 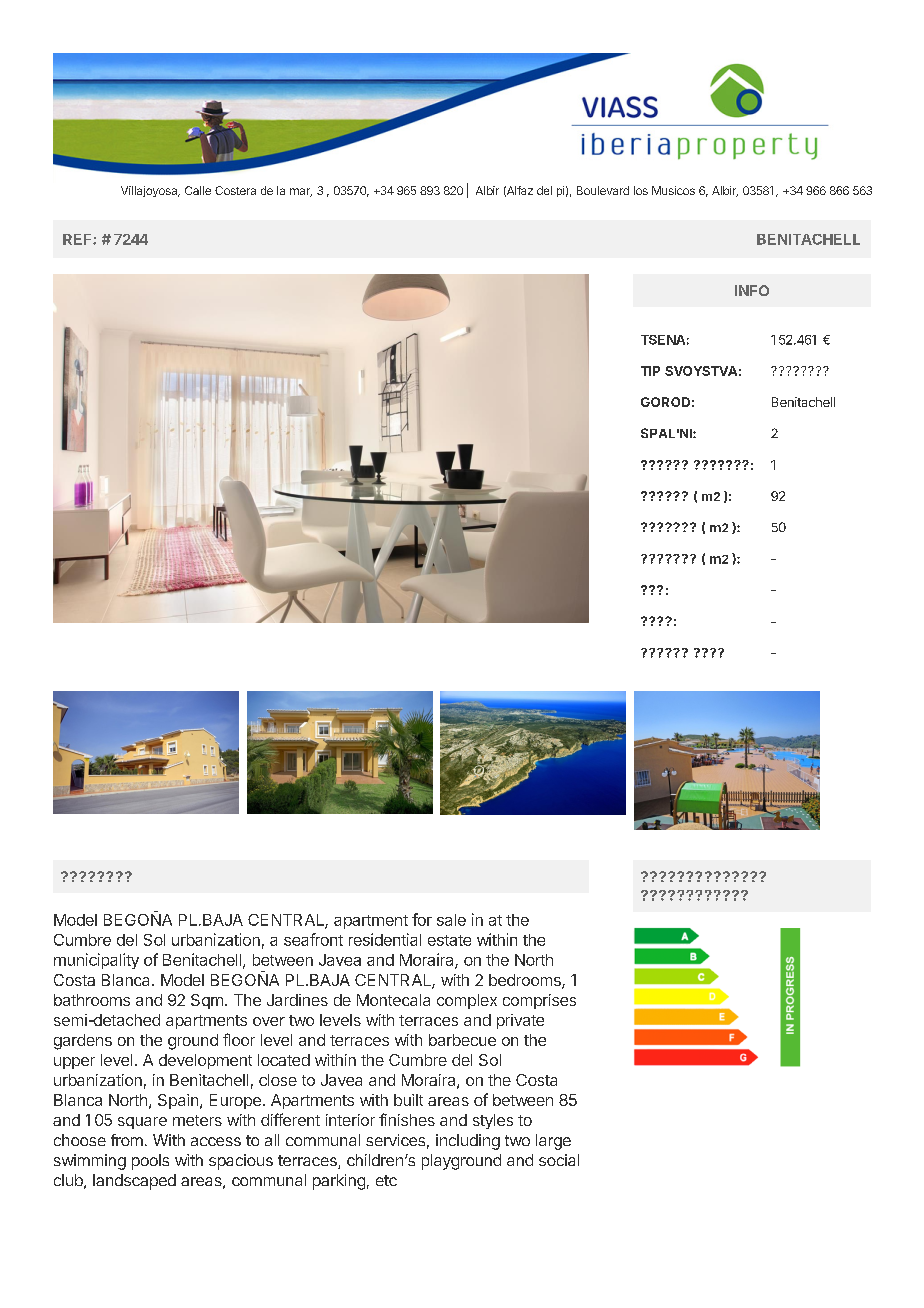 What do you see at coordinates (603, 190) in the screenshot?
I see `Boulevard` at bounding box center [603, 190].
